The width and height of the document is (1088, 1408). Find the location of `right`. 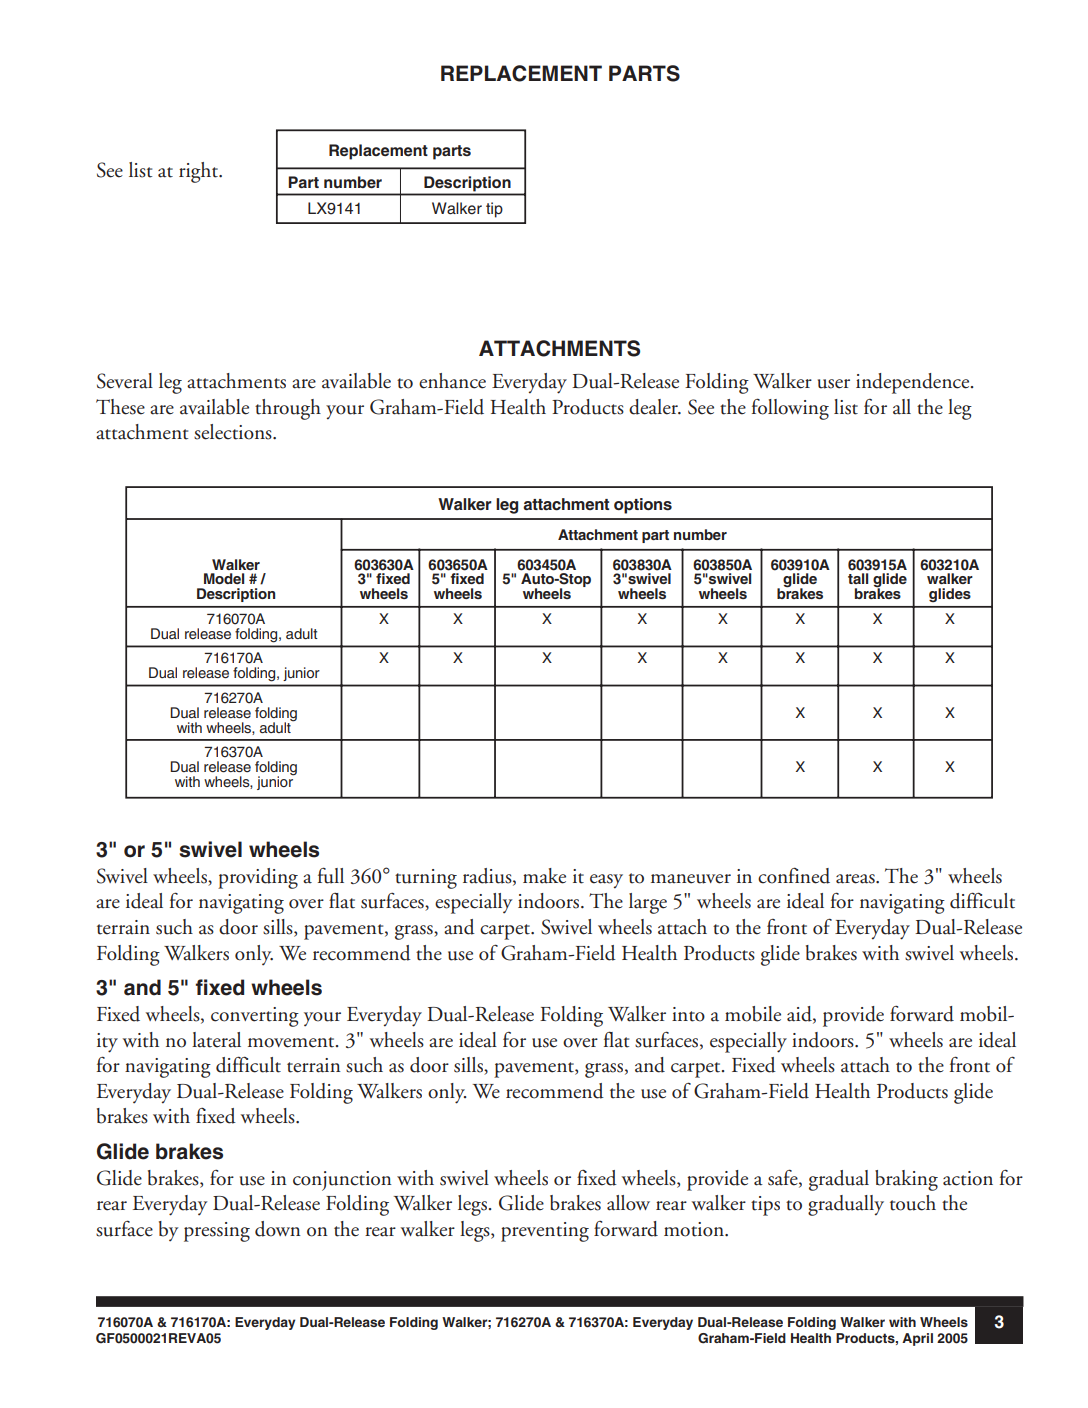

right is located at coordinates (199, 172).
